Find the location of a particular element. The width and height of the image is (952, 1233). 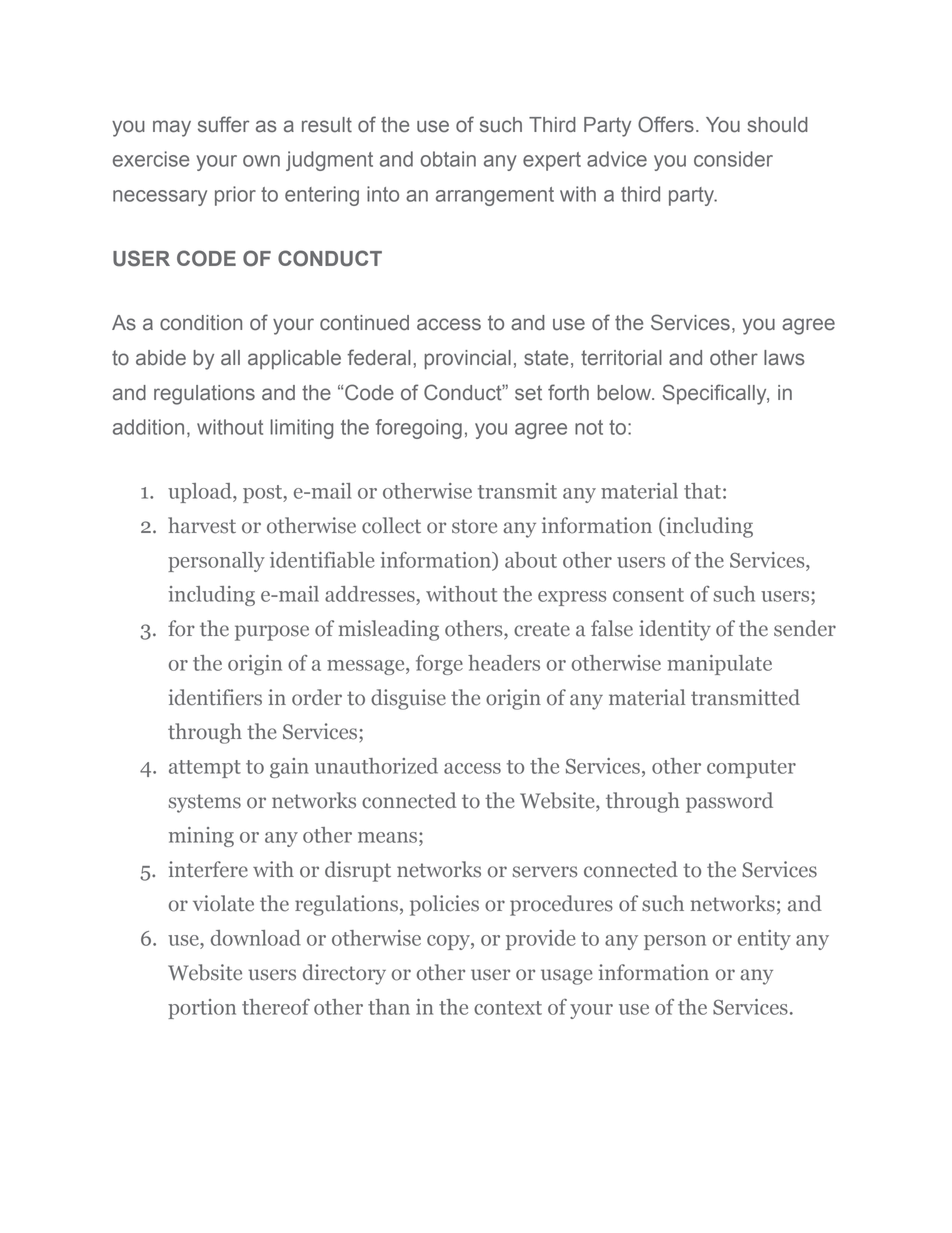

computer is located at coordinates (751, 769).
